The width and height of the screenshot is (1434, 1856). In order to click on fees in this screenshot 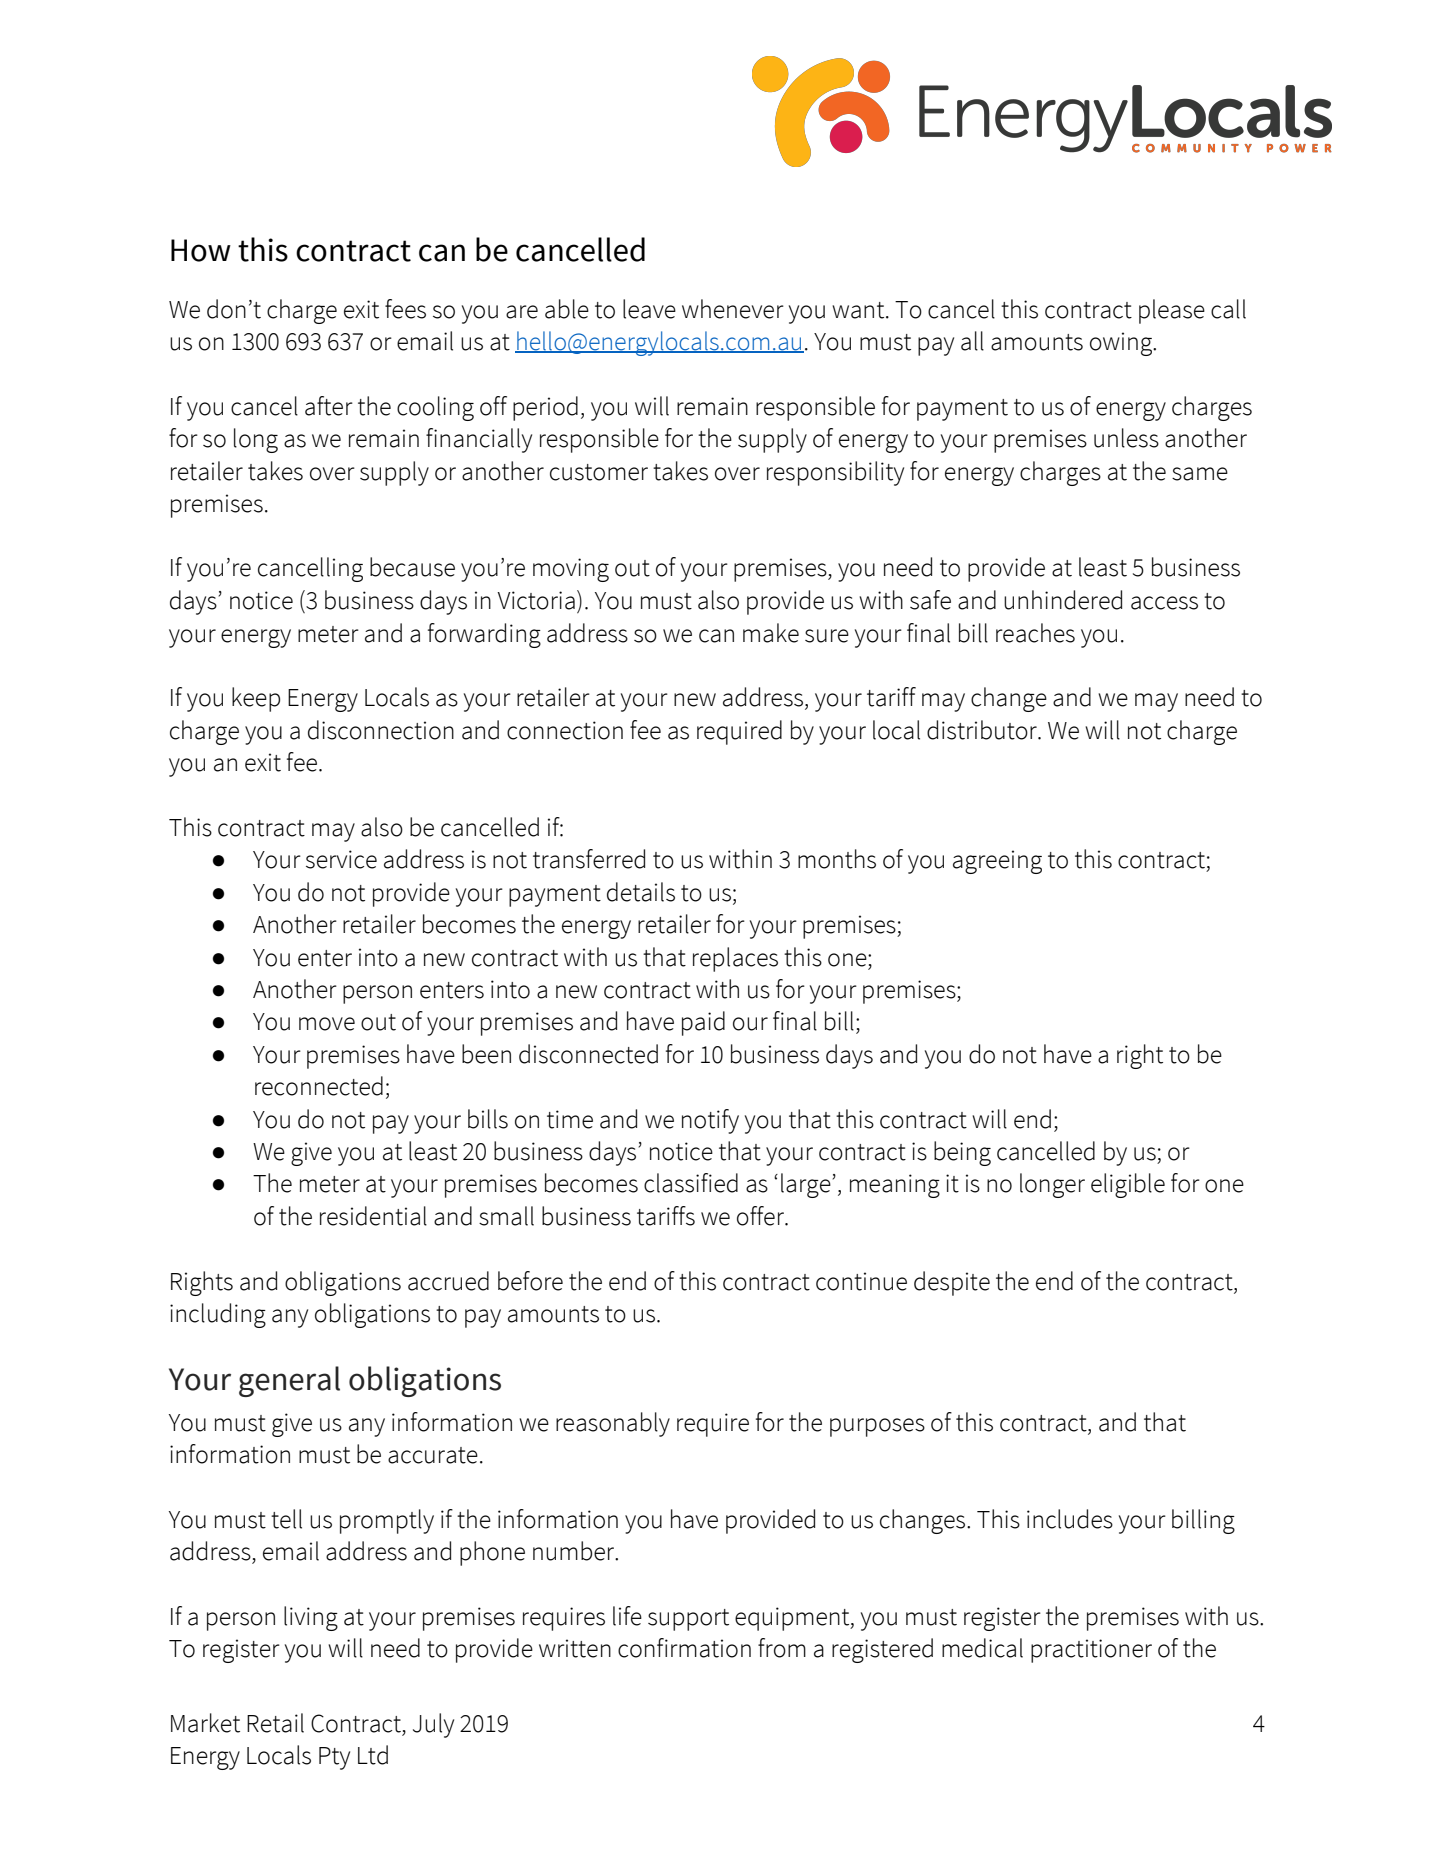, I will do `click(405, 309)`.
